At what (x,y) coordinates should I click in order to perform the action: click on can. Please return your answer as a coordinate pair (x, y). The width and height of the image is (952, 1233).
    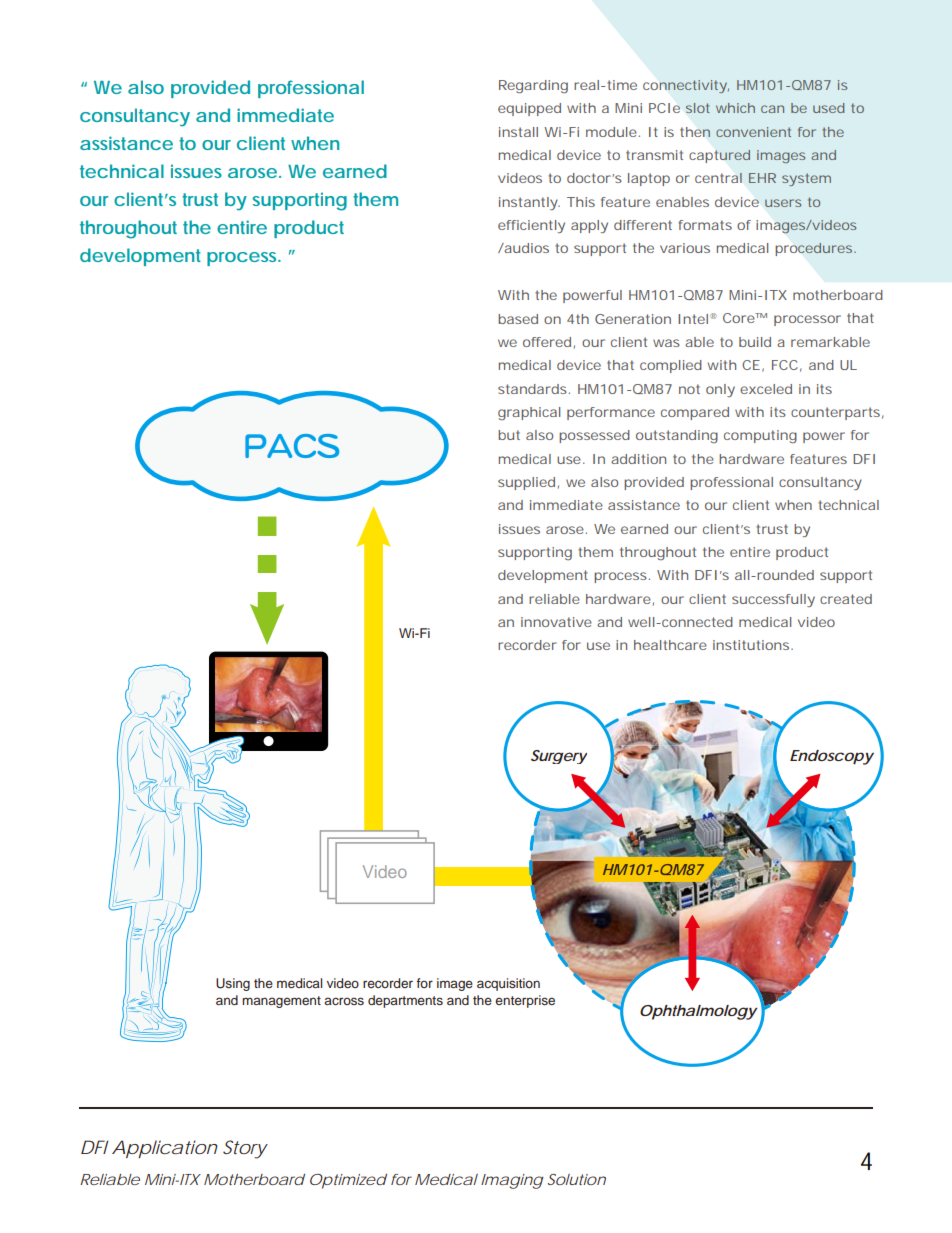
    Looking at the image, I should click on (772, 109).
